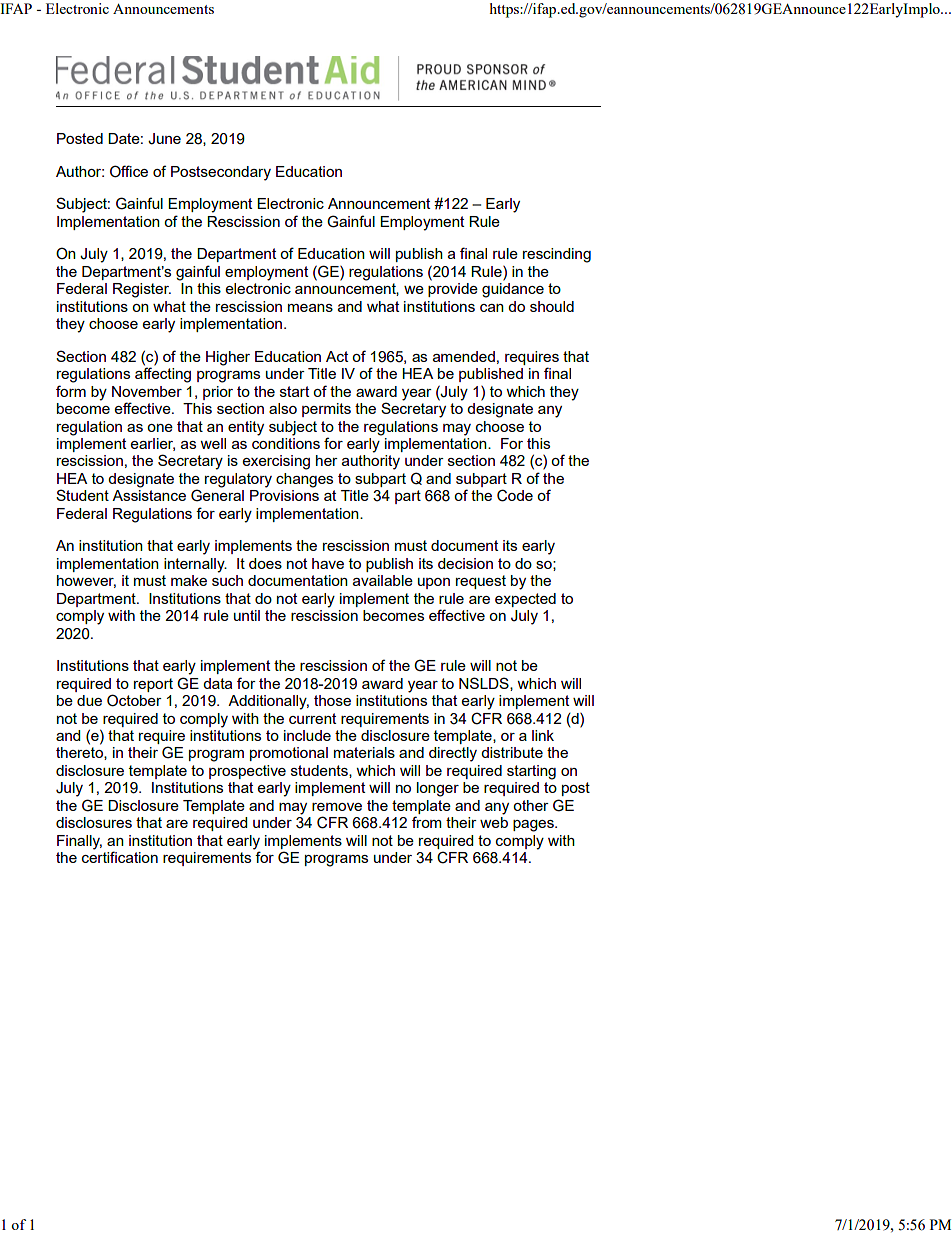 This image has width=952, height=1233. I want to click on report, so click(153, 685).
